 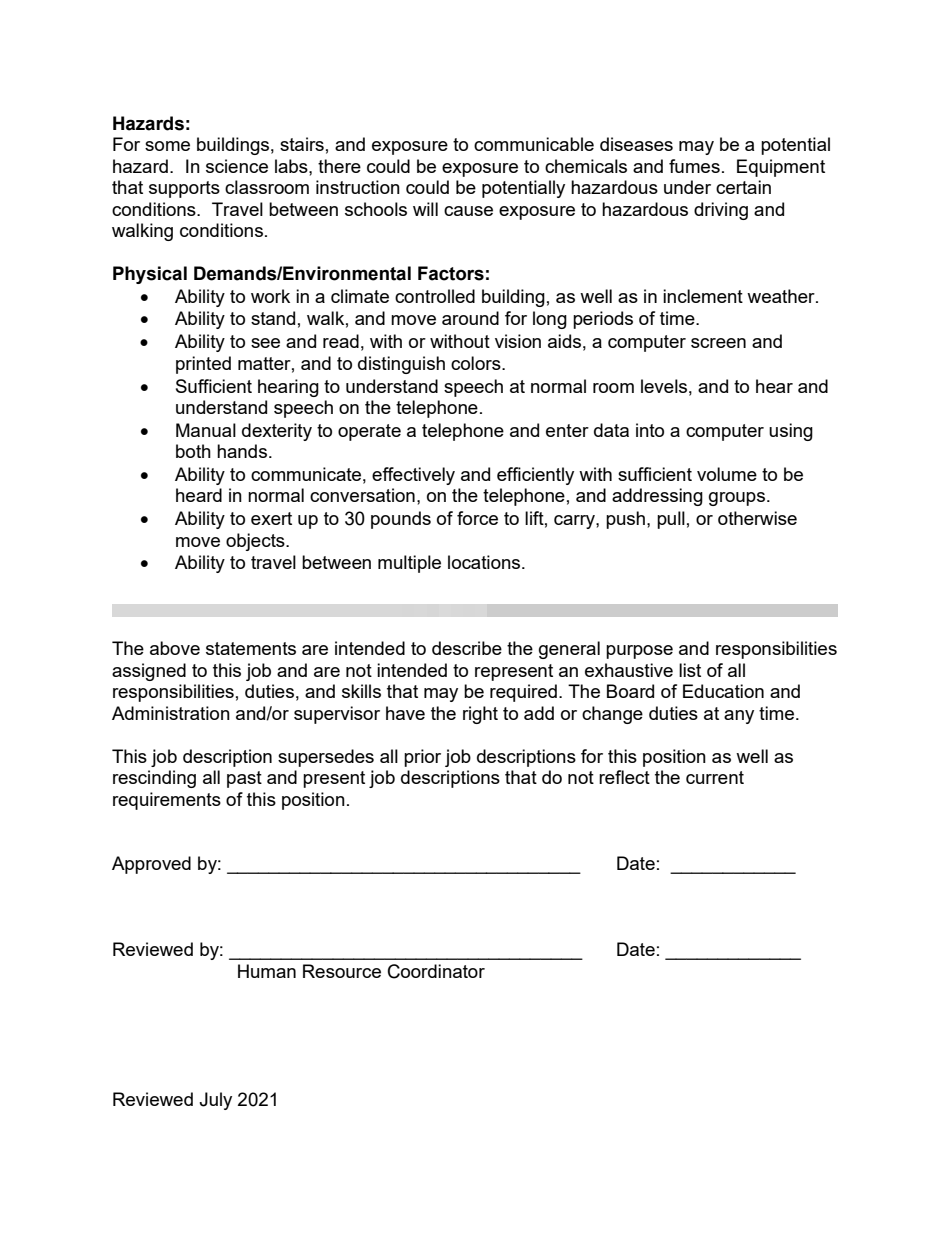 What do you see at coordinates (694, 166) in the image?
I see `fumes` at bounding box center [694, 166].
